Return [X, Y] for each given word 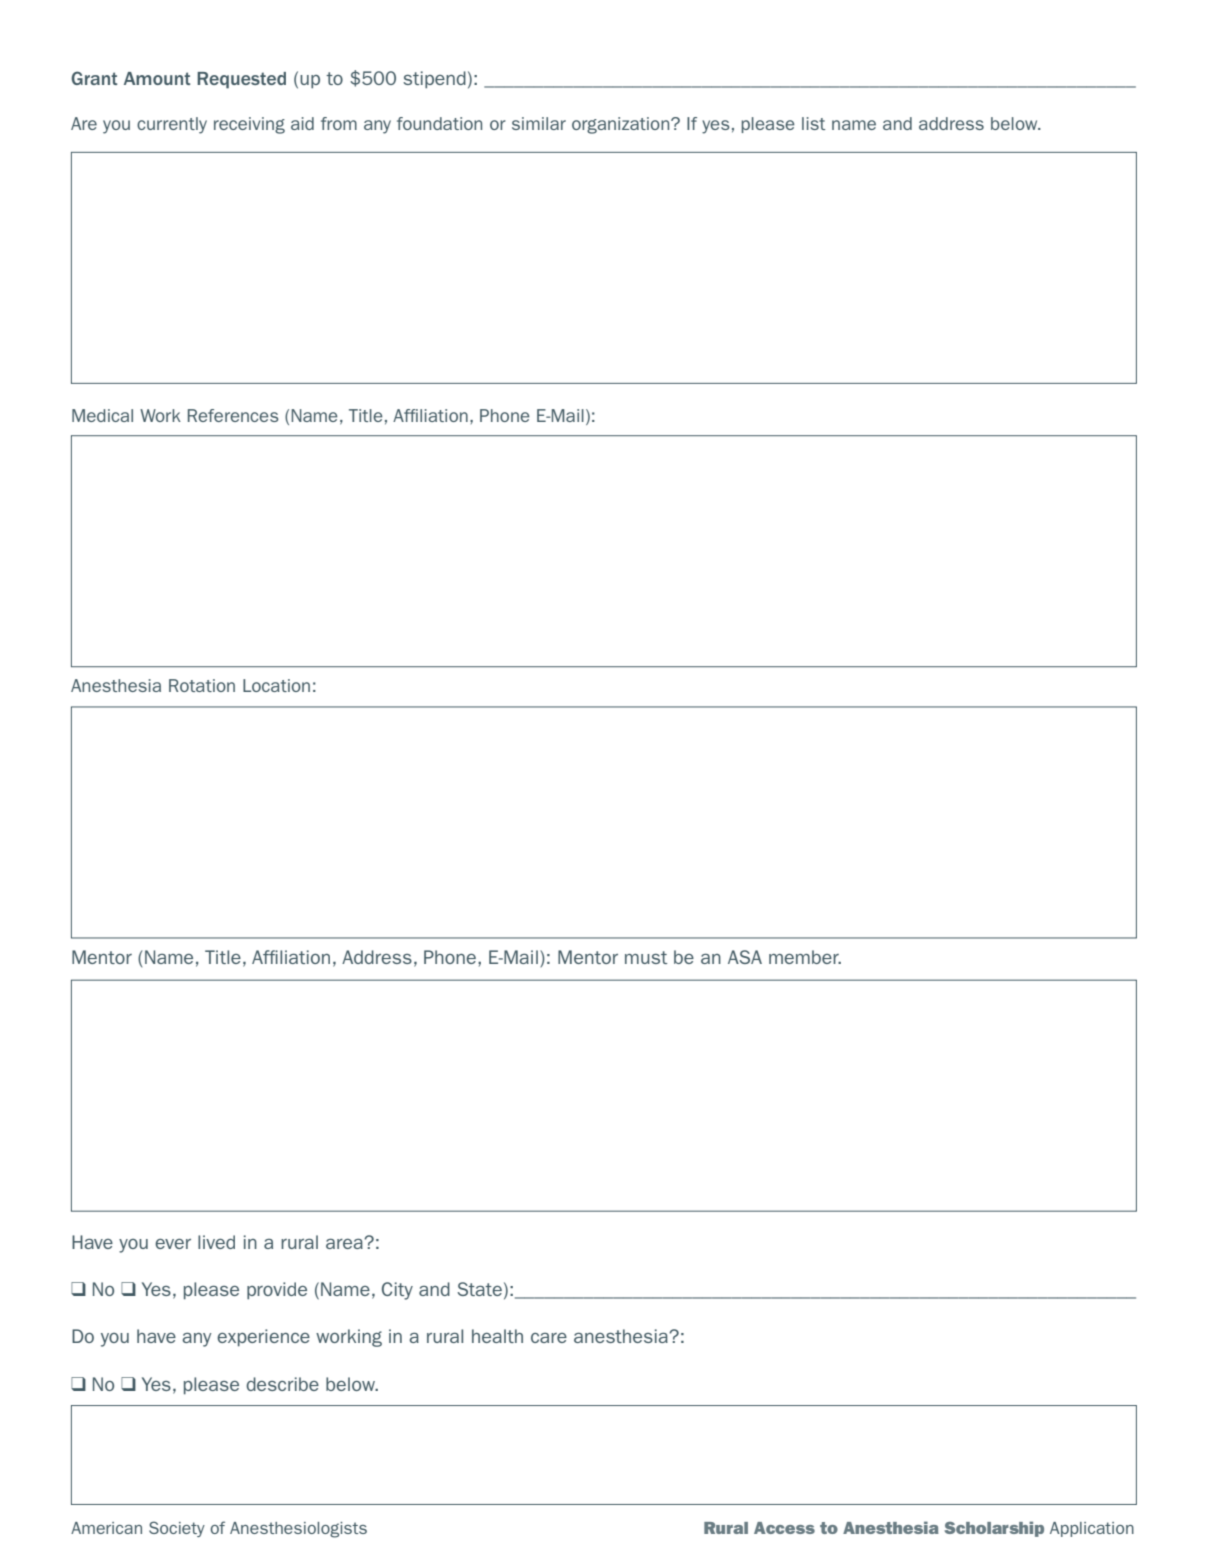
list [813, 123]
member [805, 957]
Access [784, 1528]
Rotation [202, 685]
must [646, 957]
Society [177, 1529]
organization [622, 125]
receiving [249, 125]
